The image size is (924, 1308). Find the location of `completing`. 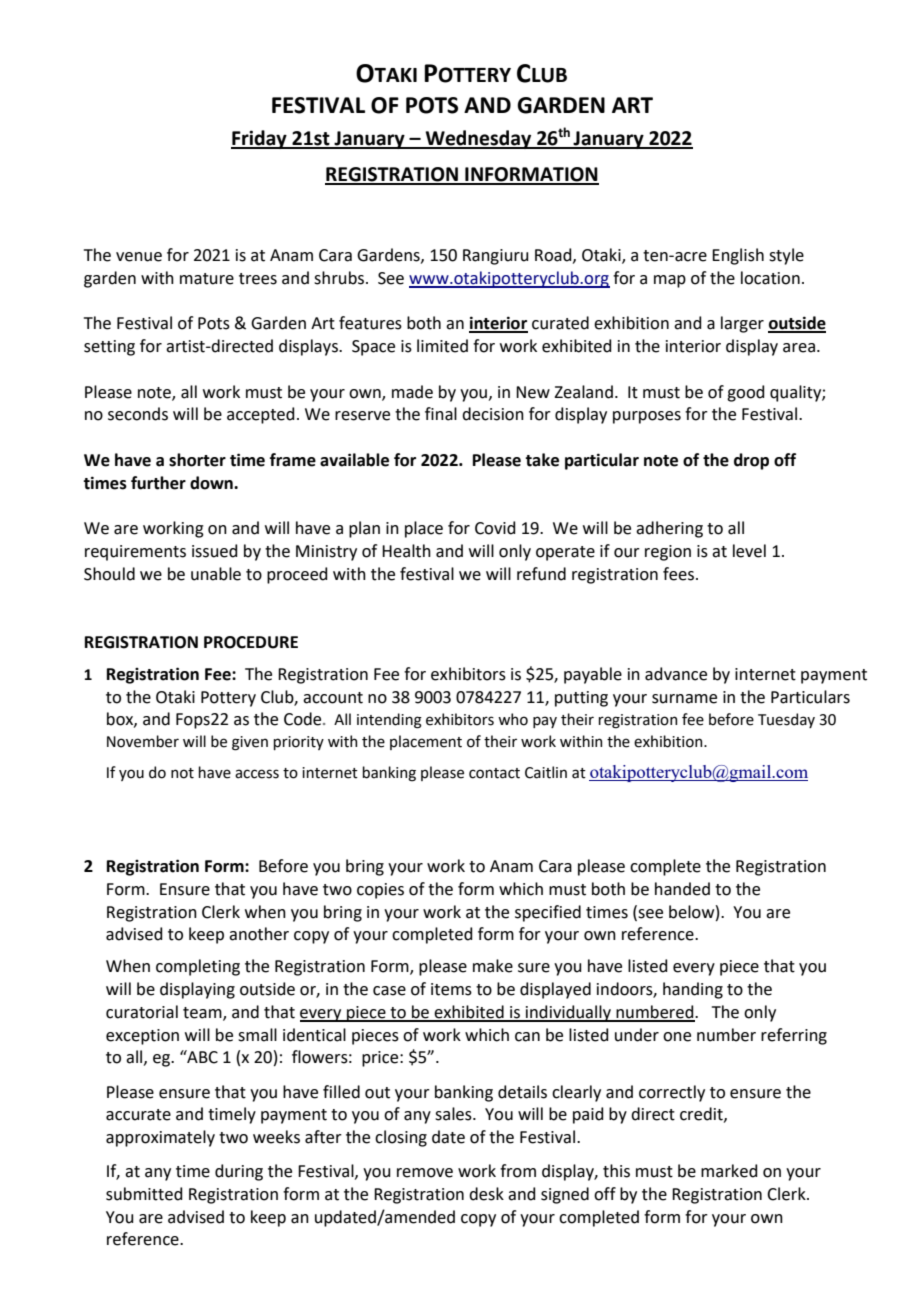

completing is located at coordinates (198, 967).
